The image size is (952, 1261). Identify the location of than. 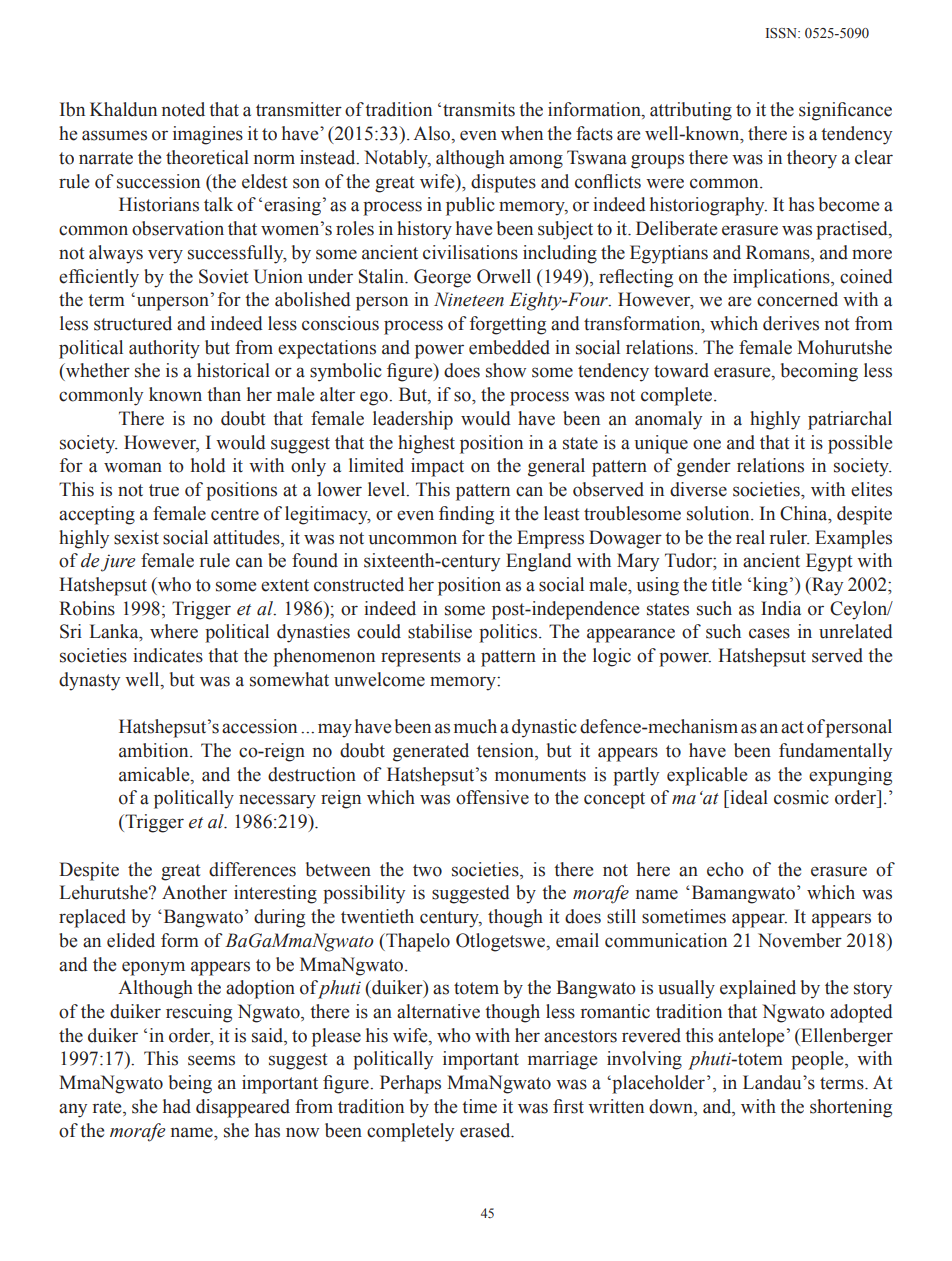
(224, 394).
